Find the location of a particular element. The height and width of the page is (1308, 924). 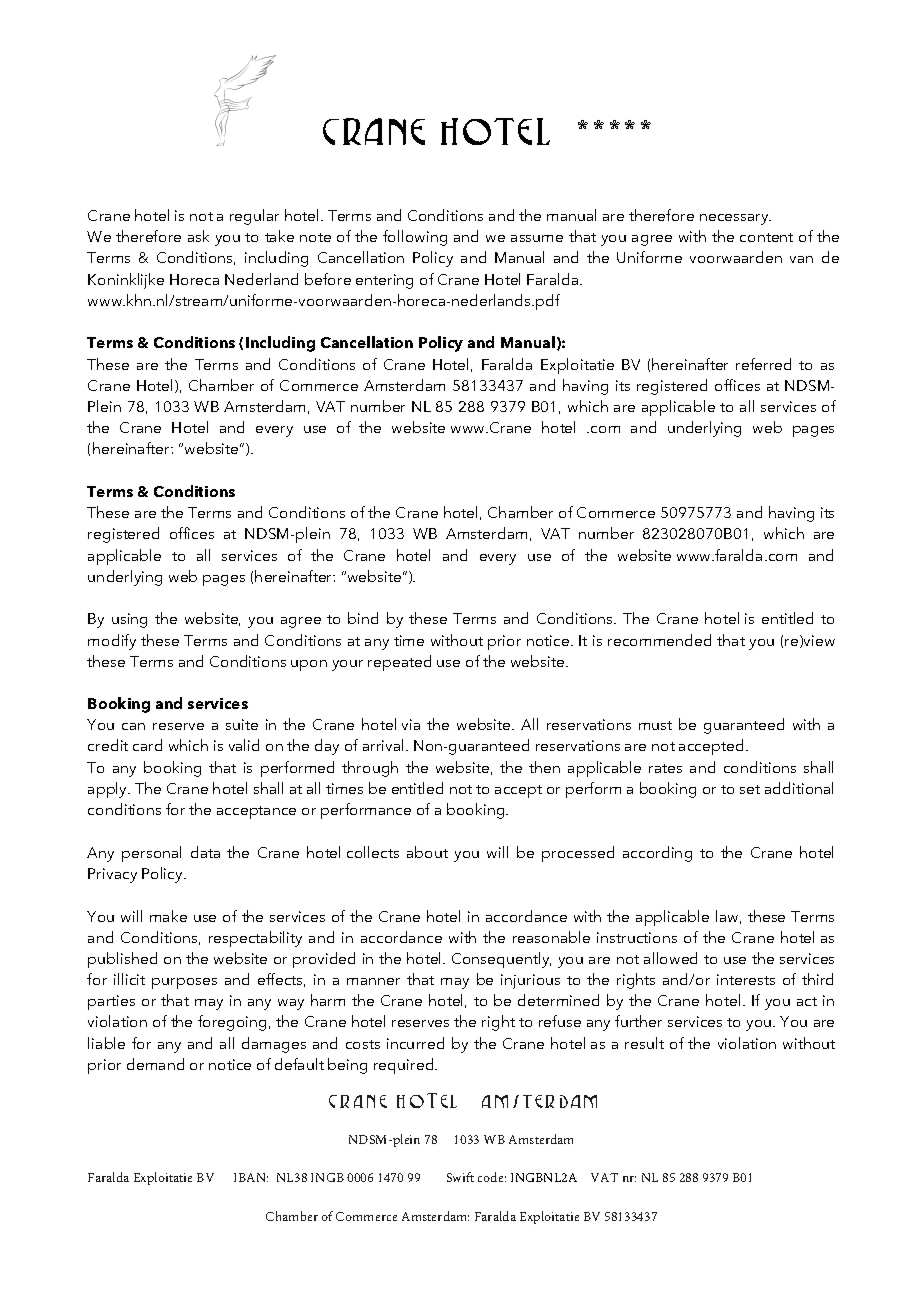

following is located at coordinates (415, 238).
